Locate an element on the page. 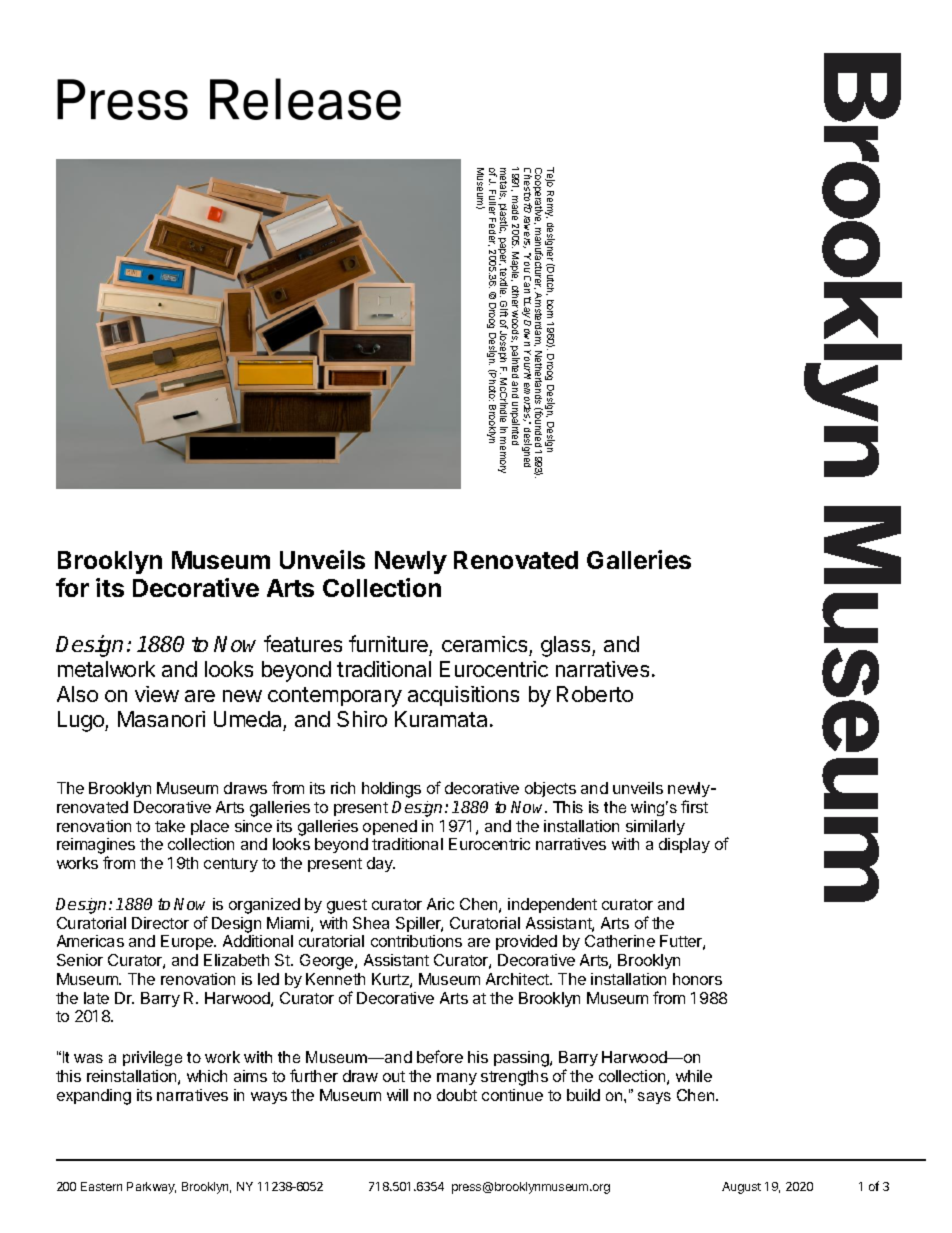  glass is located at coordinates (567, 646).
